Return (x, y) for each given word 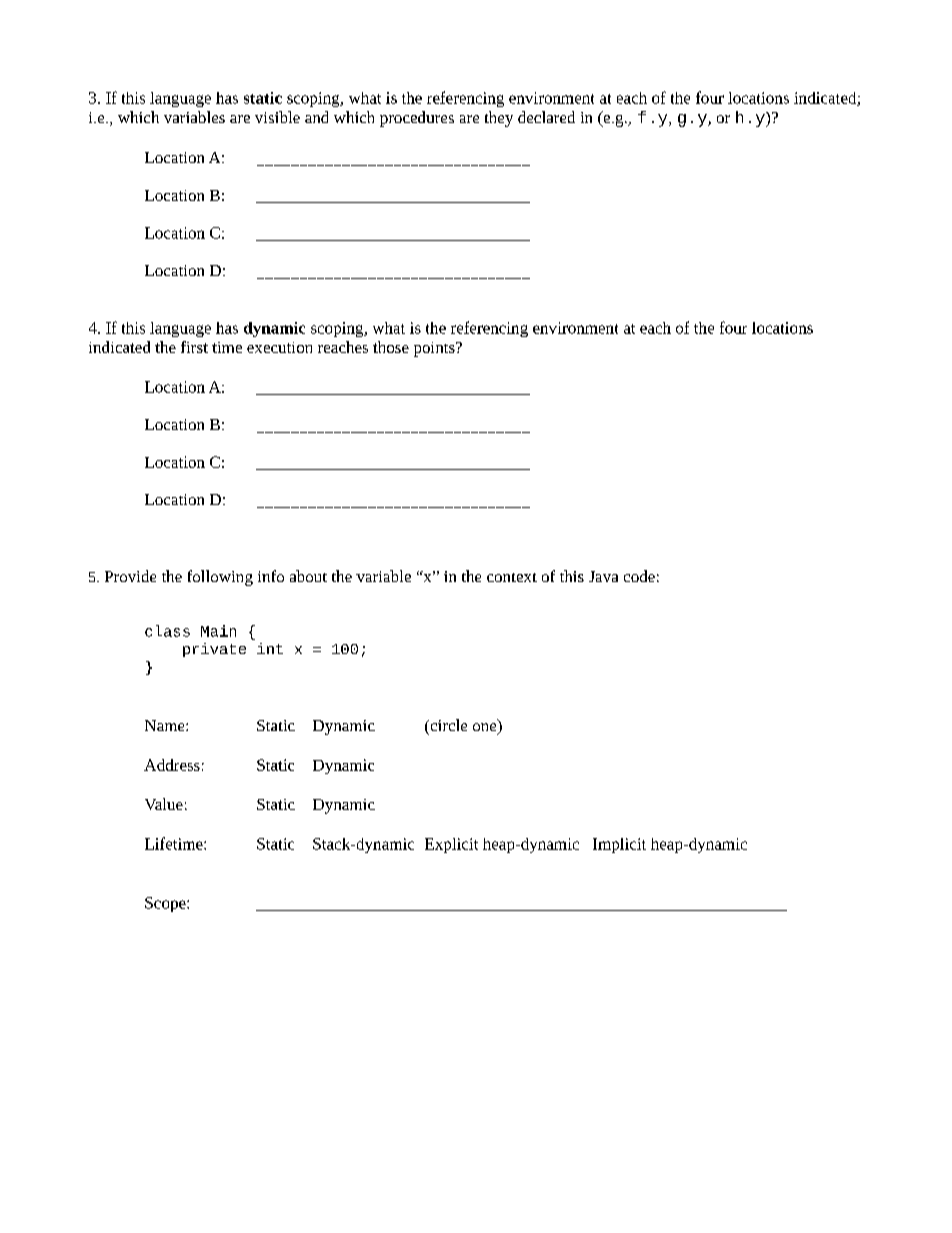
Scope (166, 904)
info (271, 576)
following (220, 578)
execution (279, 347)
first (194, 347)
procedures (417, 119)
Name (166, 725)
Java (603, 576)
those (391, 347)
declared (546, 117)
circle (447, 725)
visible (277, 117)
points (435, 349)
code (639, 576)
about (308, 576)
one (486, 728)
